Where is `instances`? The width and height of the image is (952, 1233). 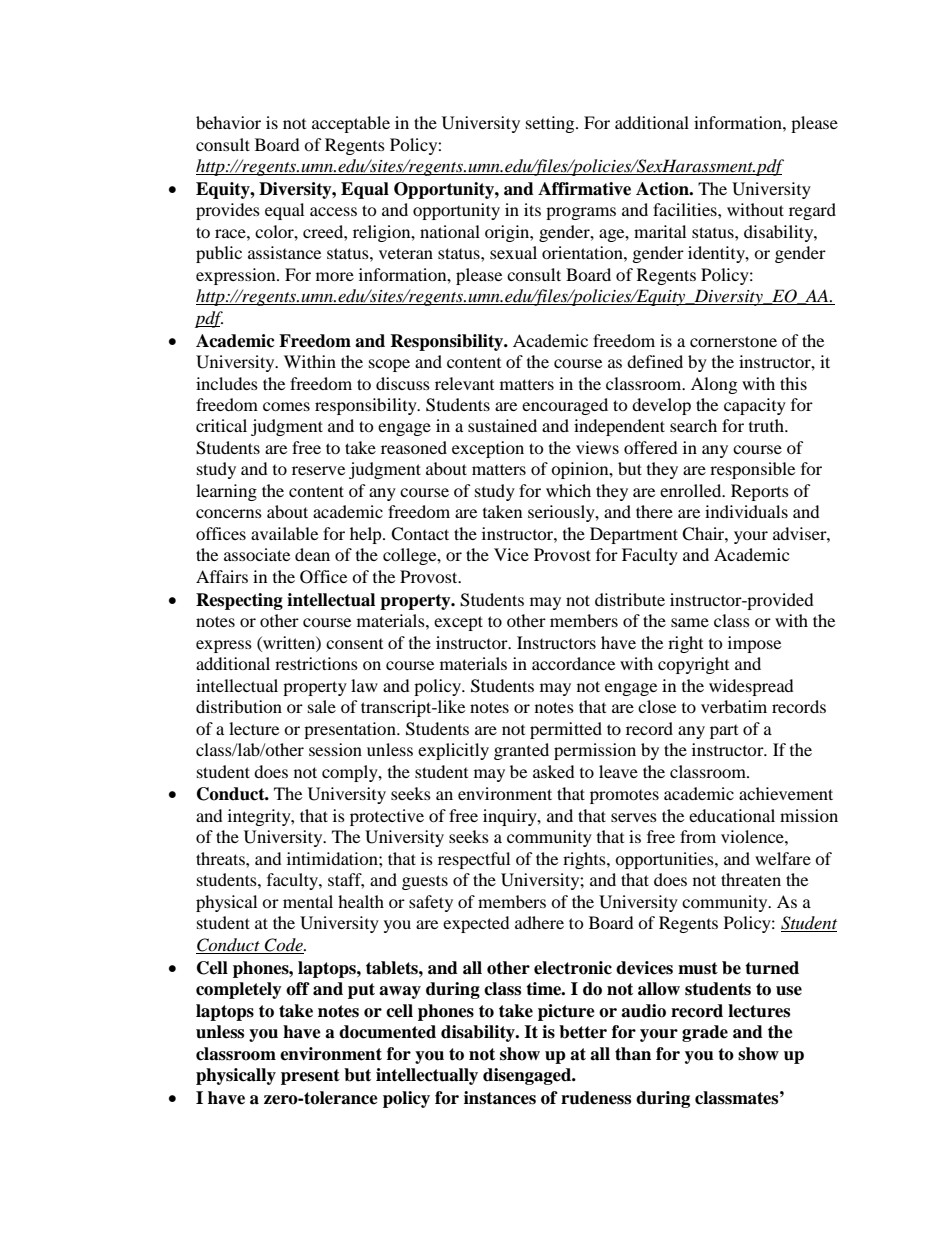 instances is located at coordinates (500, 1098).
